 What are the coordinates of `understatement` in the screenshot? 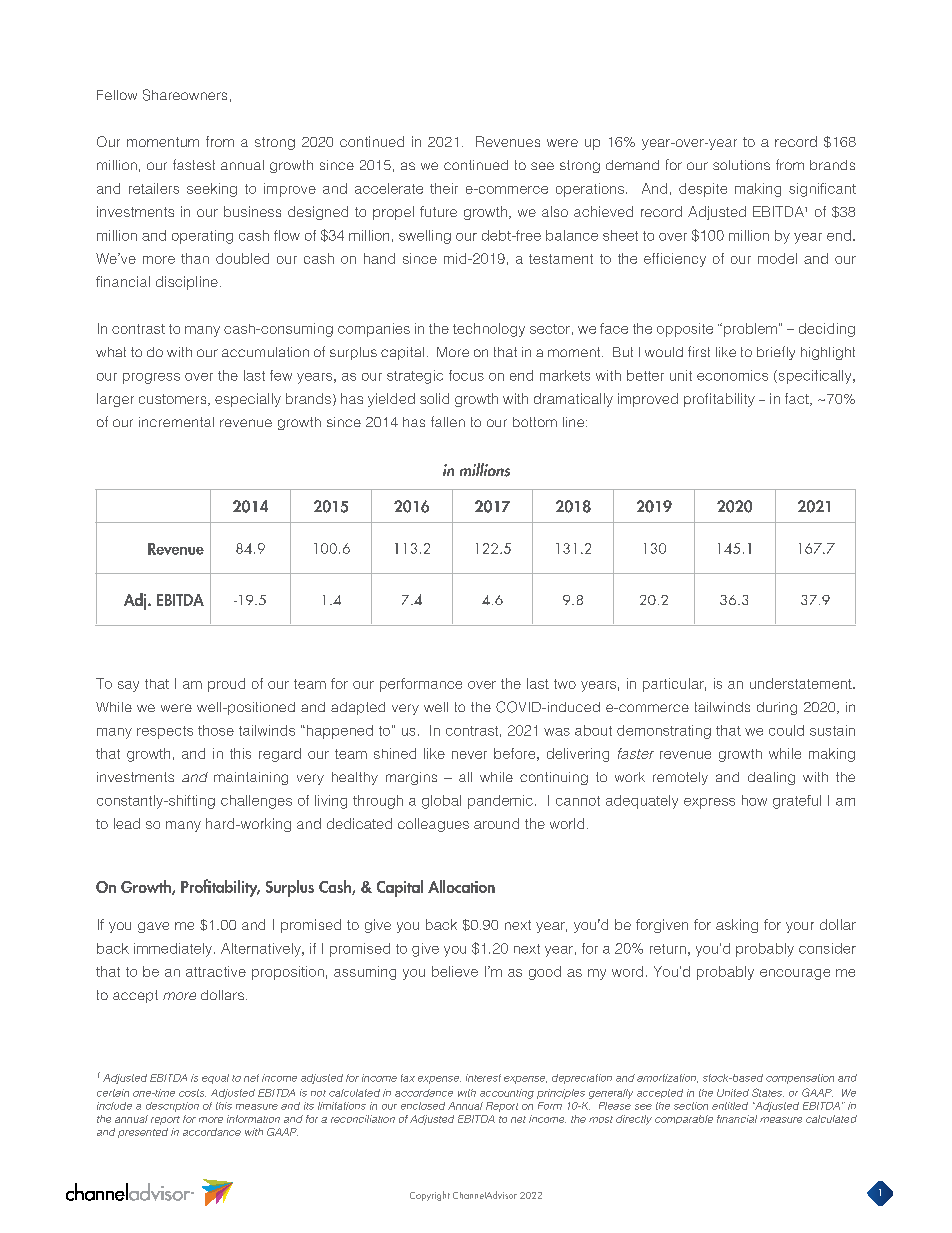 It's located at (802, 683).
